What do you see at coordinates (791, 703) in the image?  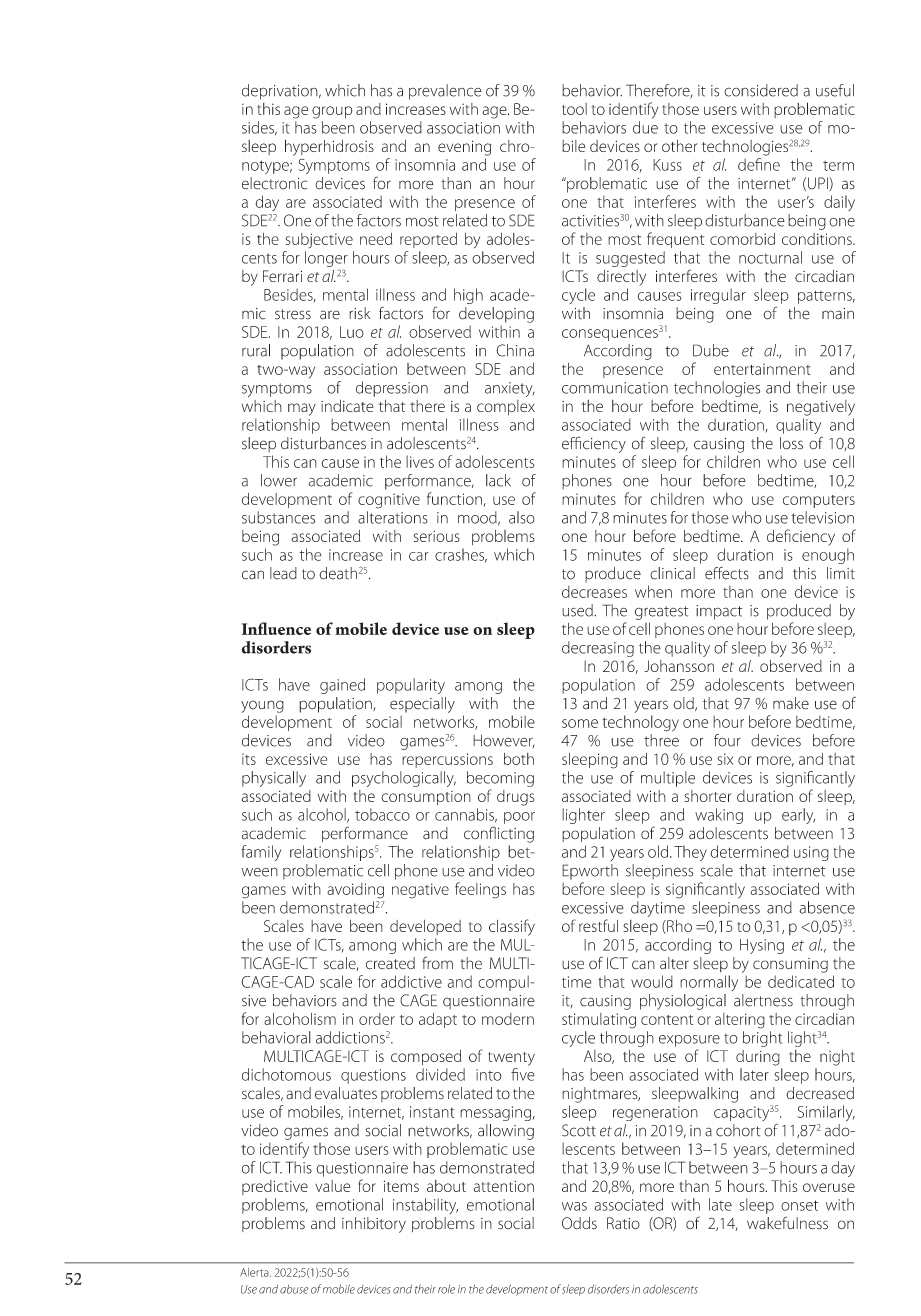 I see `make` at bounding box center [791, 703].
